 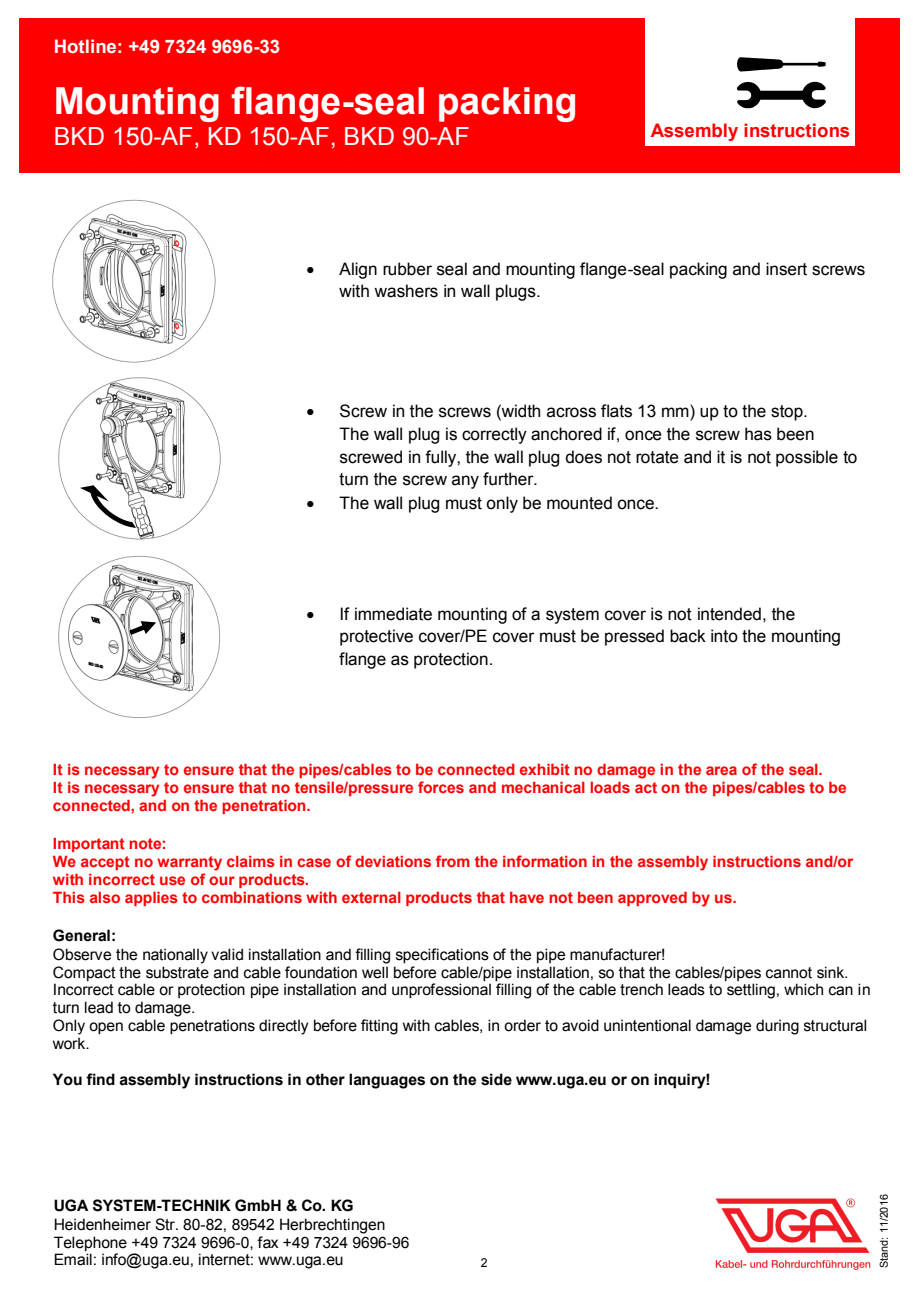 I want to click on Align, so click(x=358, y=270).
